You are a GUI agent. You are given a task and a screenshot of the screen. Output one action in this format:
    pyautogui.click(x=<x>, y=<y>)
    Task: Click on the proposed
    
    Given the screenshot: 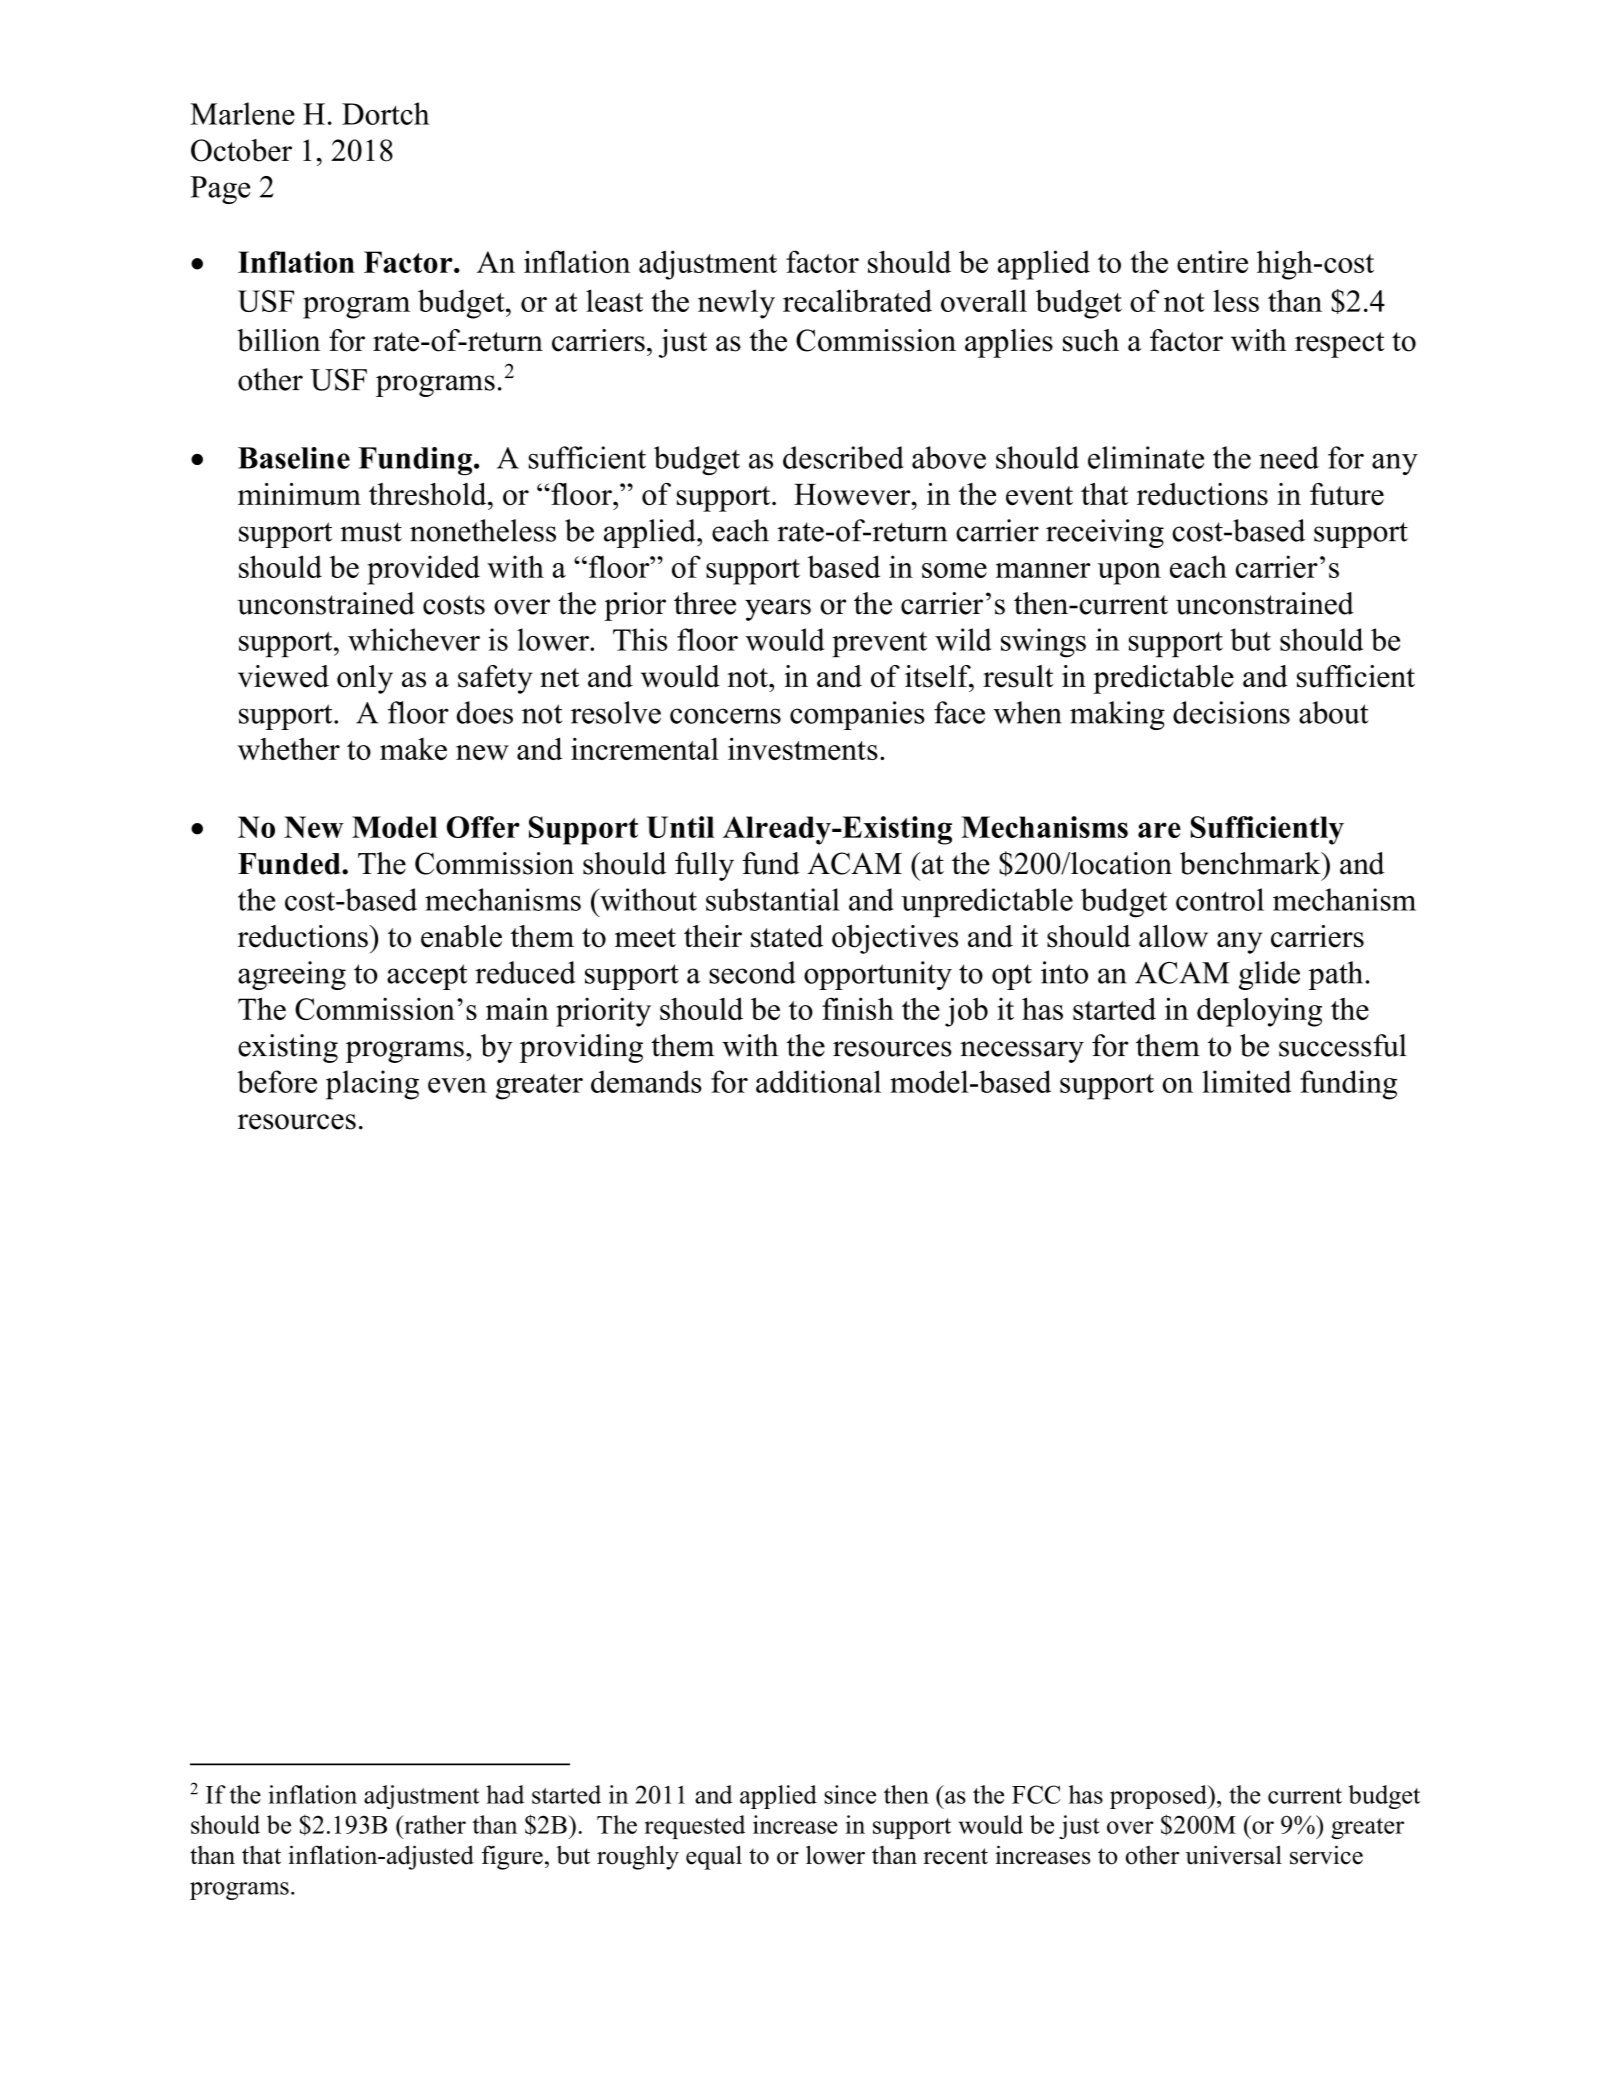 What is the action you would take?
    pyautogui.click(x=1159, y=1797)
